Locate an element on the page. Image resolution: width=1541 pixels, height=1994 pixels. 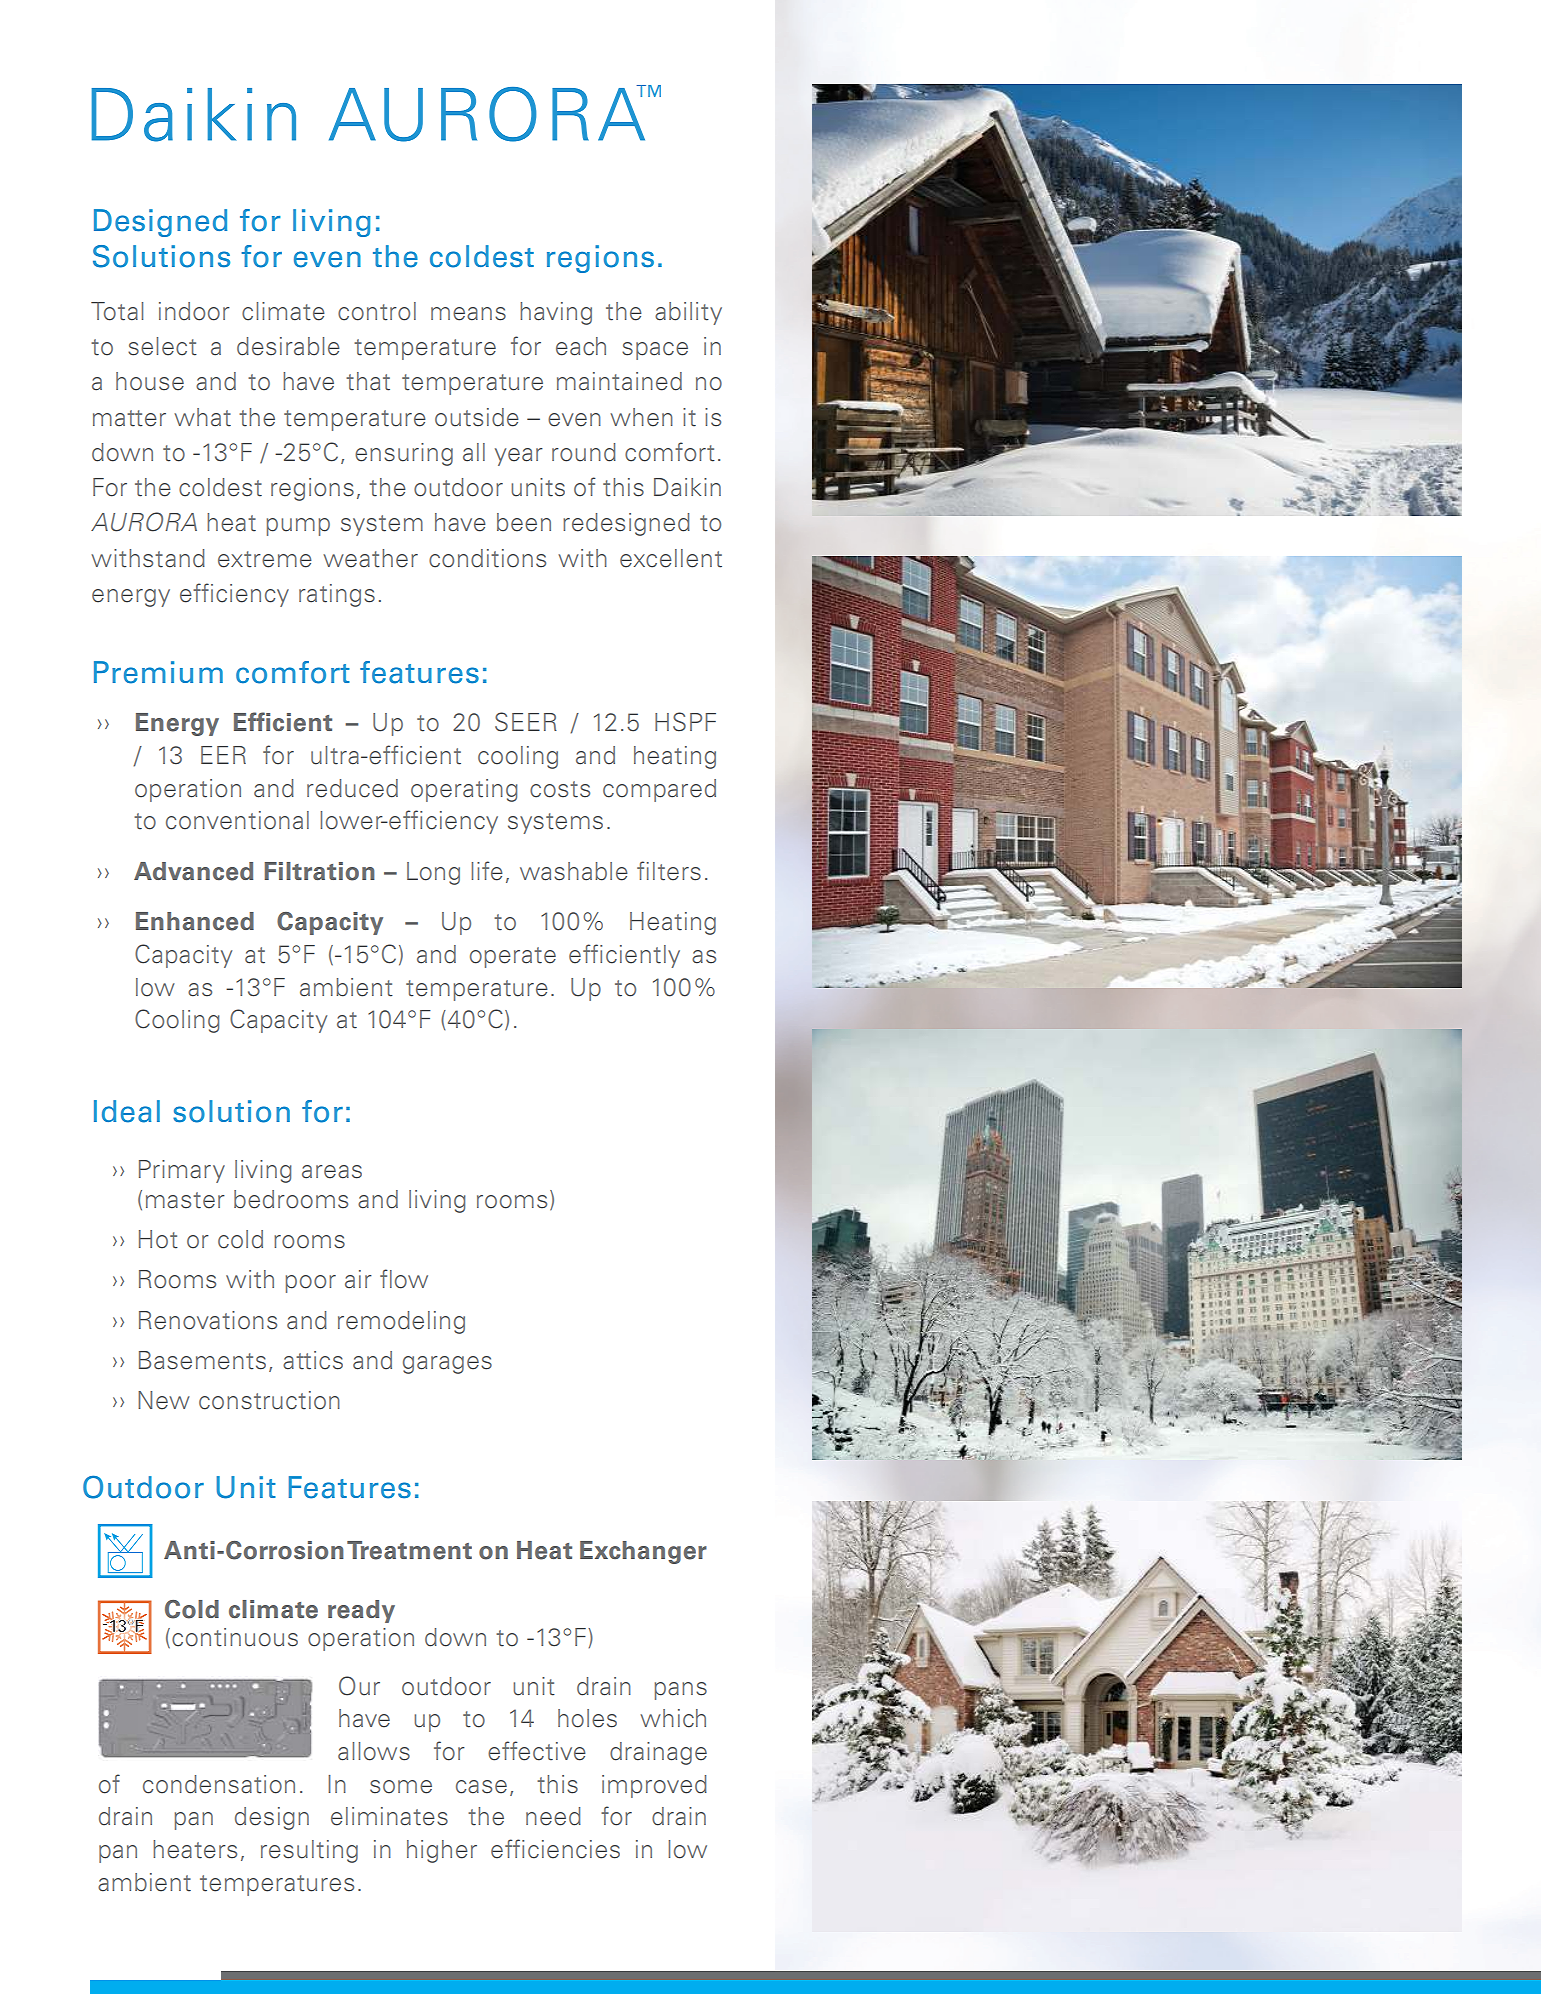
excellent is located at coordinates (671, 558).
